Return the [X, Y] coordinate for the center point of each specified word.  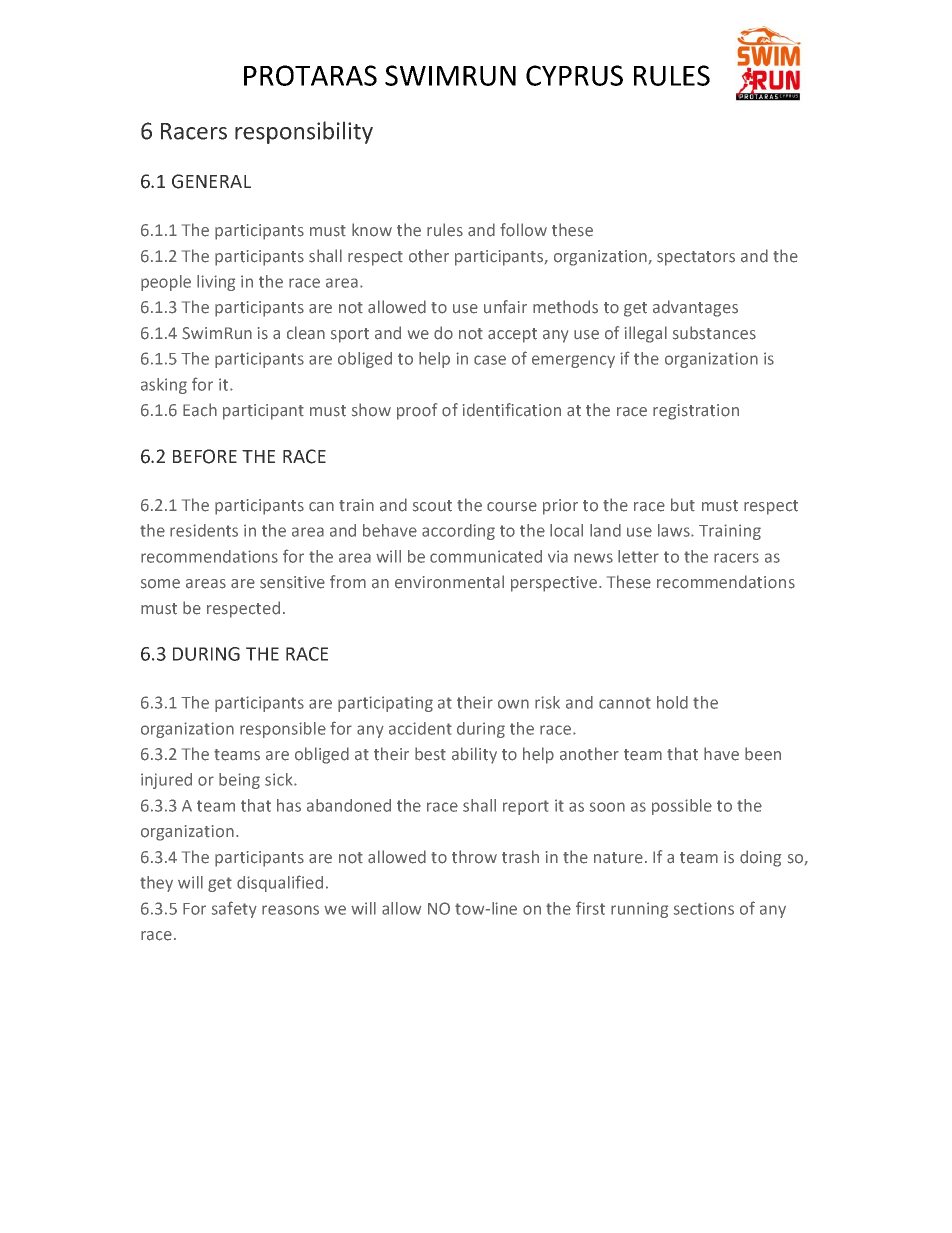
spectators [696, 258]
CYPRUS [574, 75]
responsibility [304, 132]
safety [234, 909]
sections [704, 908]
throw [474, 857]
